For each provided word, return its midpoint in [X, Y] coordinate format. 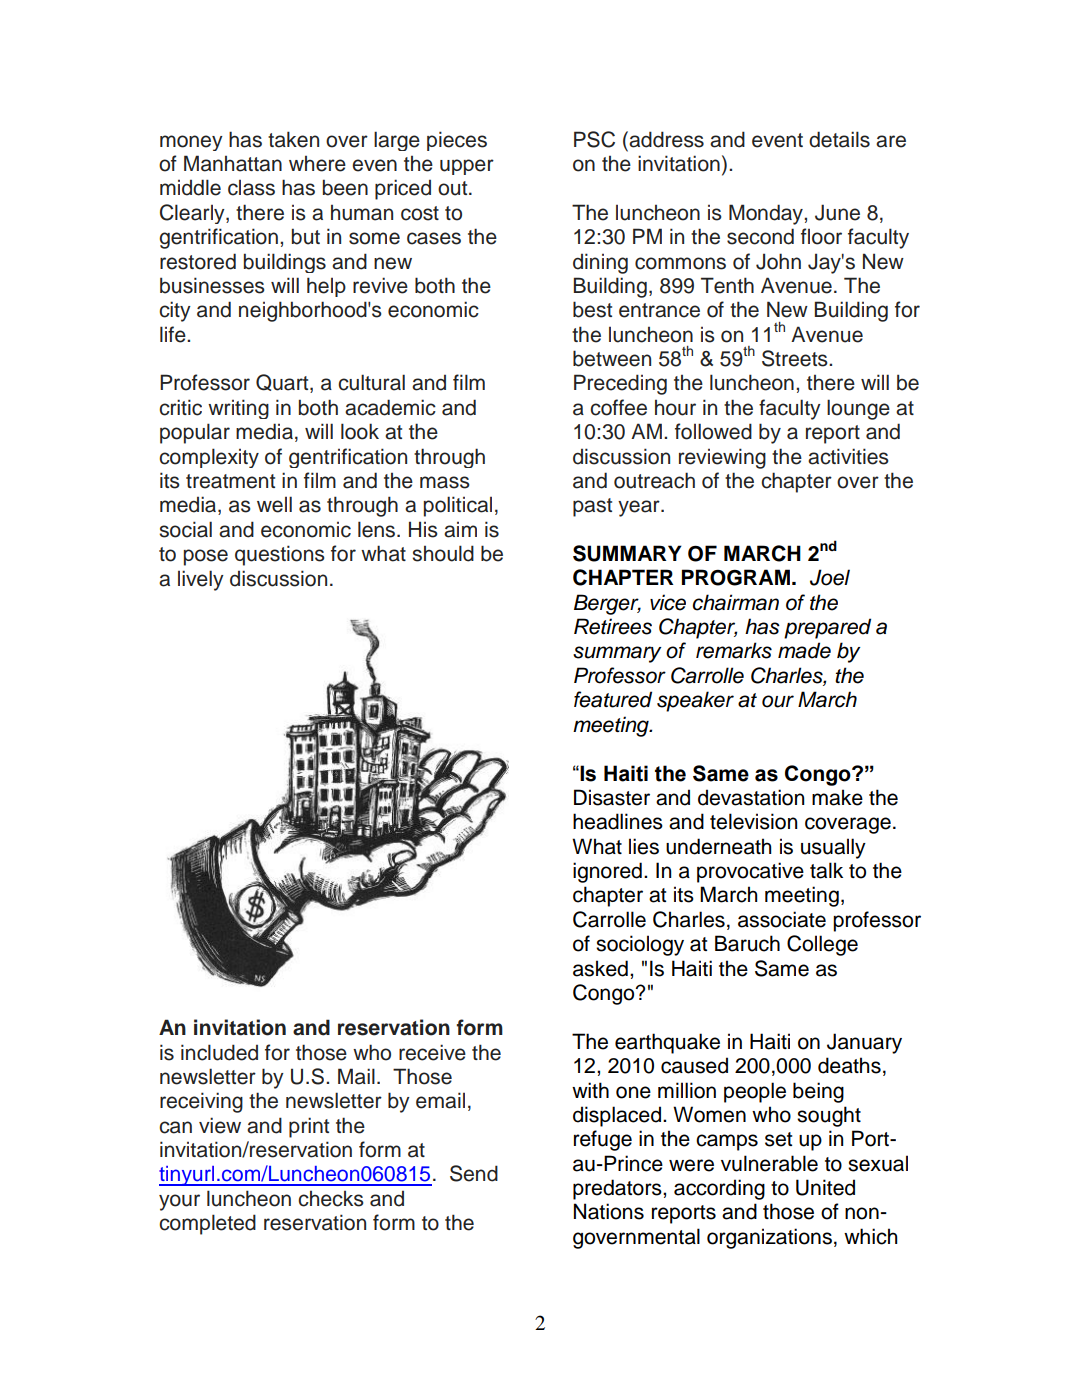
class [251, 188]
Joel [830, 577]
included [219, 1052]
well [274, 504]
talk [826, 870]
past [592, 507]
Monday [767, 214]
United [825, 1187]
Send [474, 1173]
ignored [607, 872]
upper [467, 167]
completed [207, 1224]
